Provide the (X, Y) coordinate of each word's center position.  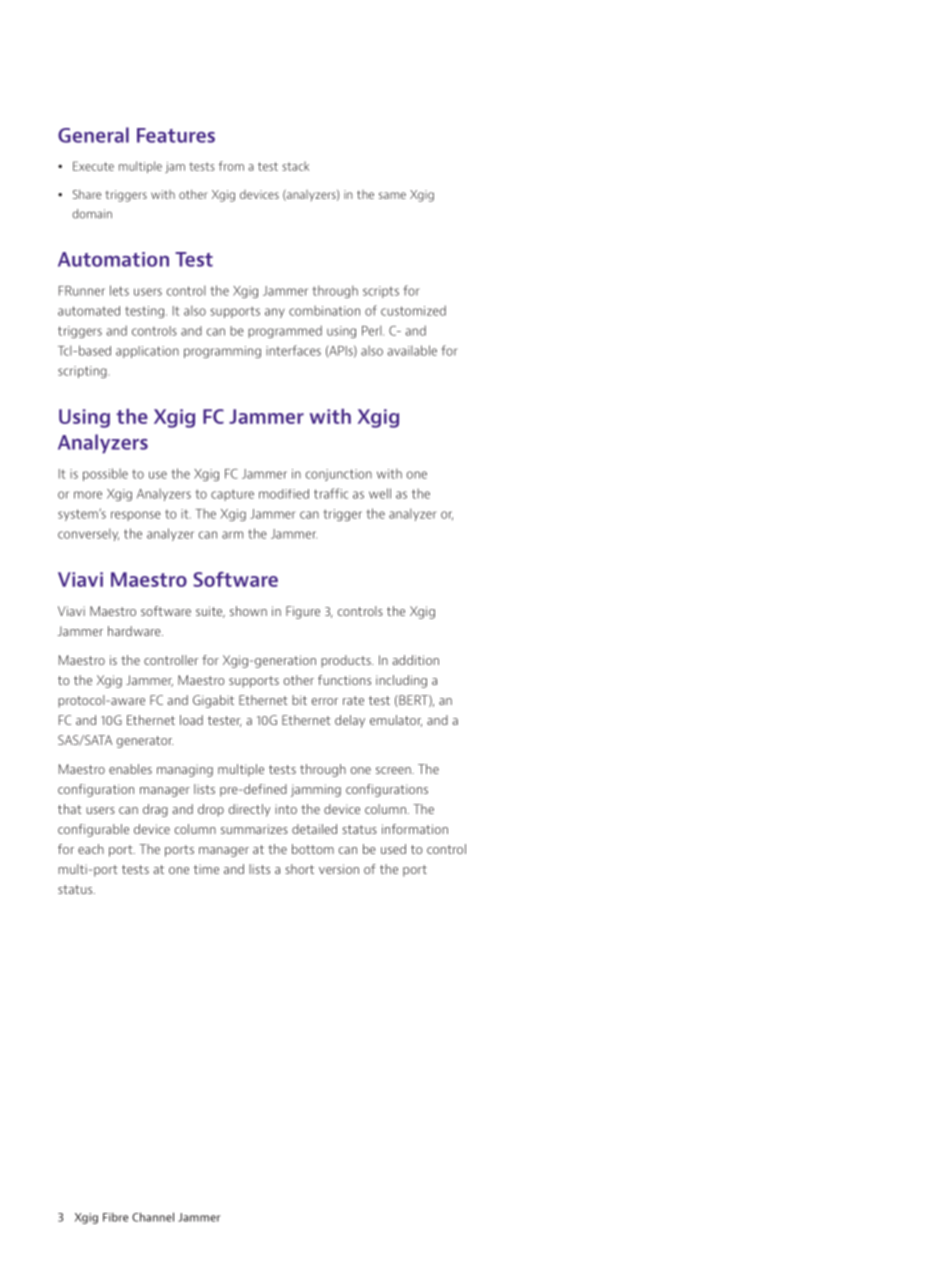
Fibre (115, 1217)
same (392, 195)
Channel (153, 1217)
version (339, 869)
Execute (93, 166)
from (231, 166)
